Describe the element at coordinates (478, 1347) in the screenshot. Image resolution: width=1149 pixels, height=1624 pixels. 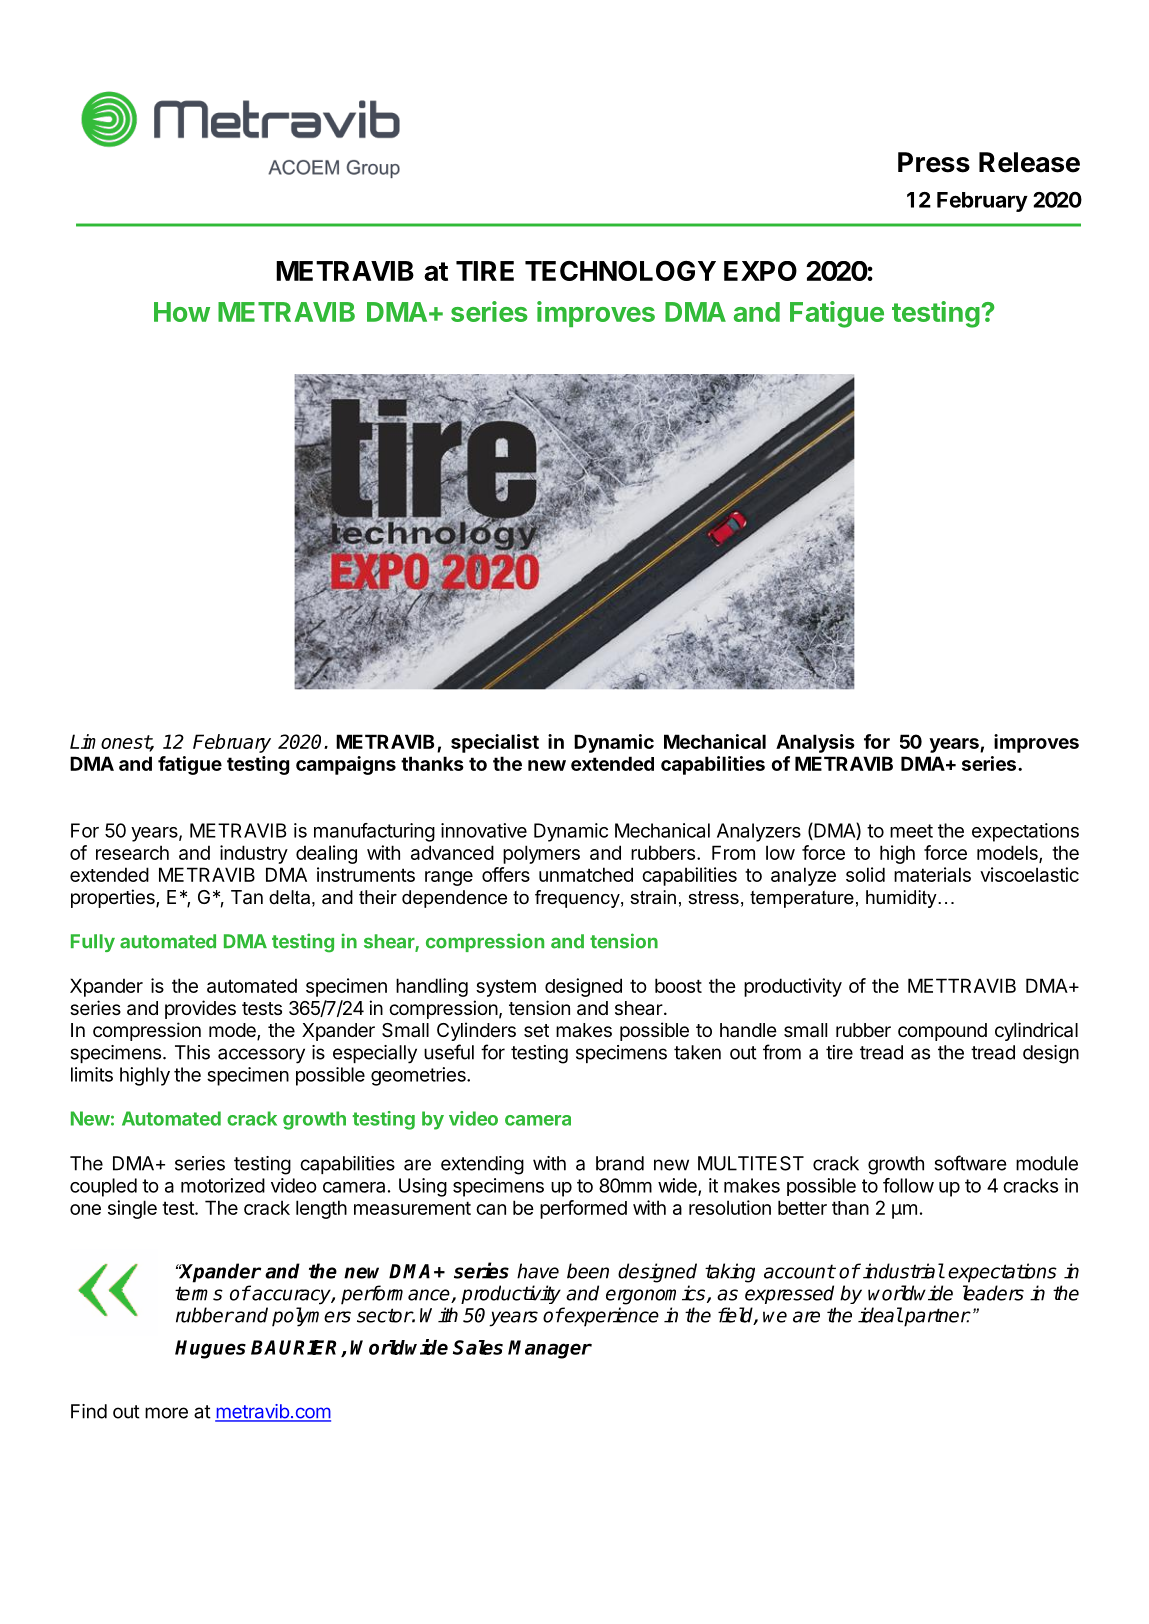
I see `Sales` at that location.
